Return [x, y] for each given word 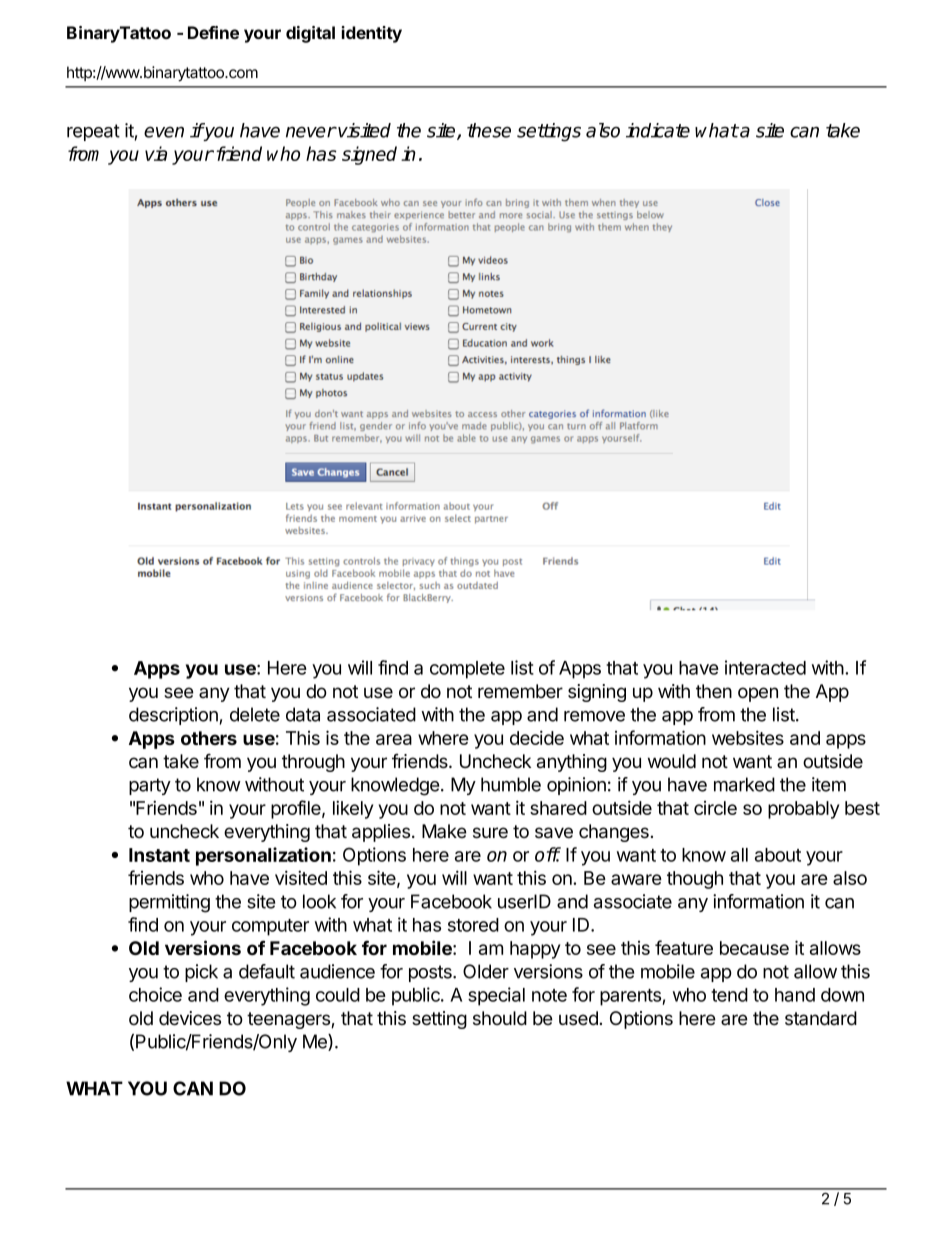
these [489, 130]
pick [201, 973]
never [311, 132]
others [209, 738]
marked [744, 784]
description [173, 716]
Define [213, 32]
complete [467, 670]
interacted [765, 667]
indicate [658, 130]
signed [369, 155]
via [156, 153]
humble [511, 784]
